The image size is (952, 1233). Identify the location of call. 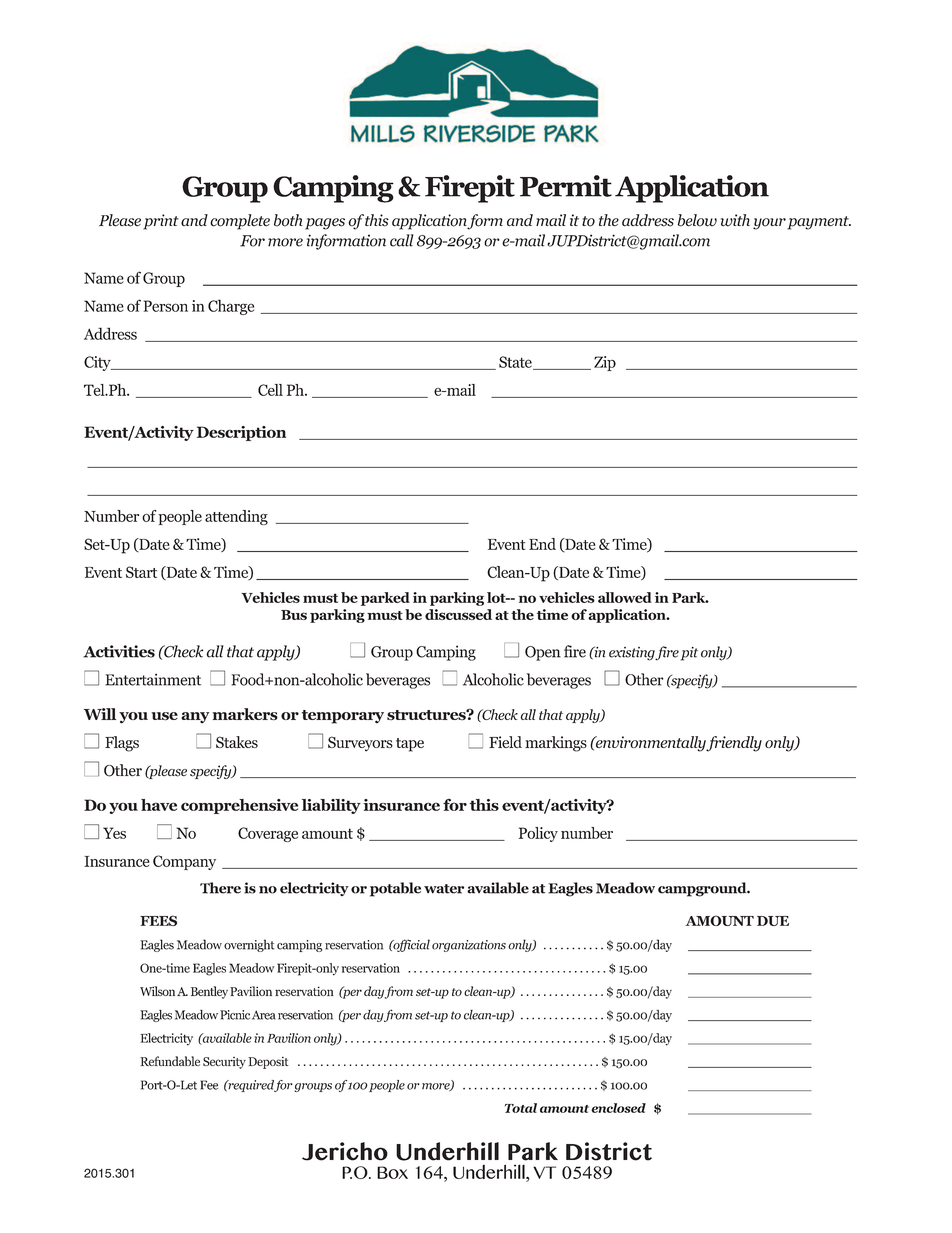
(402, 240).
